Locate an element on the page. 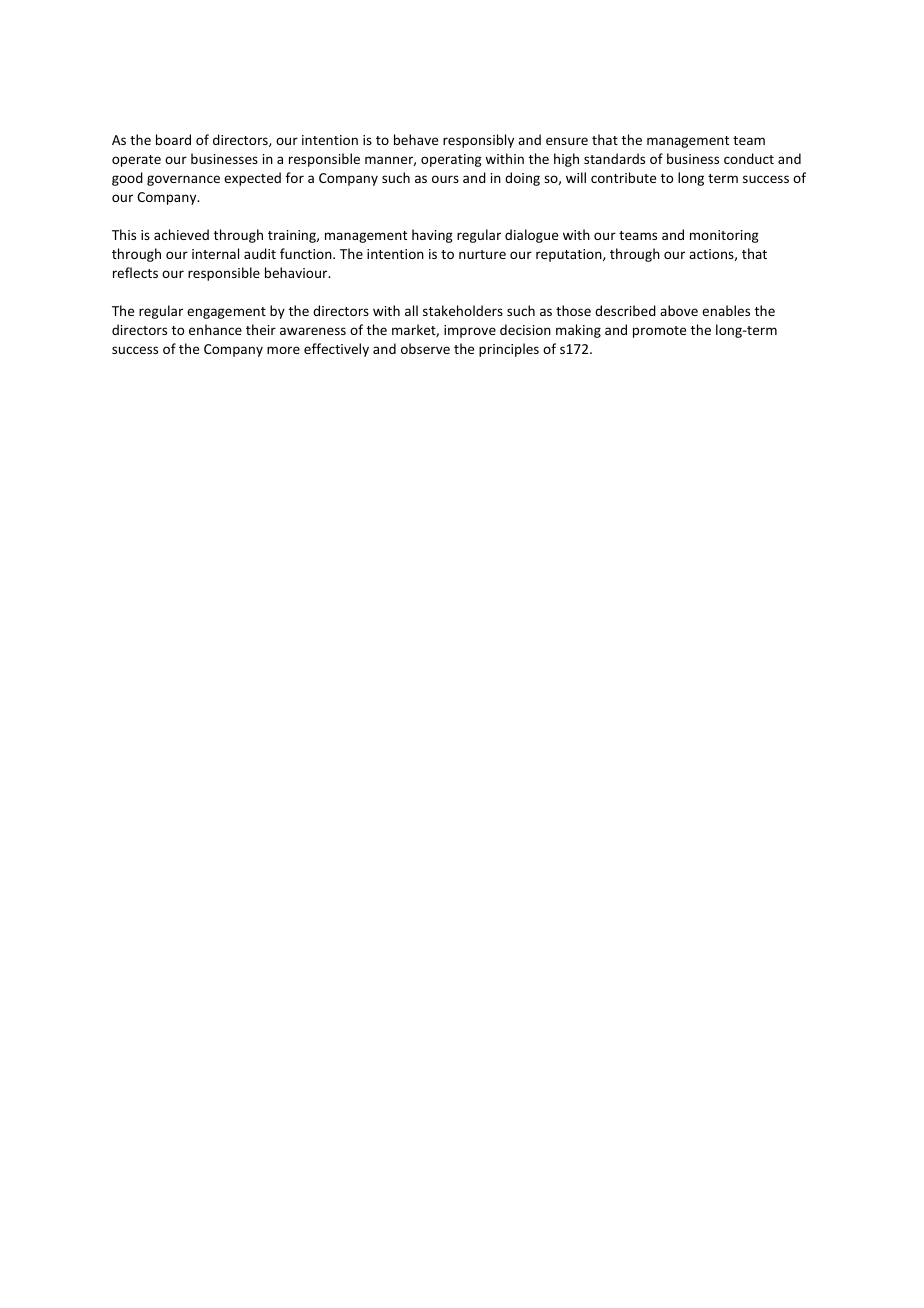 This document has height=1308, width=924. monitoring is located at coordinates (724, 236).
